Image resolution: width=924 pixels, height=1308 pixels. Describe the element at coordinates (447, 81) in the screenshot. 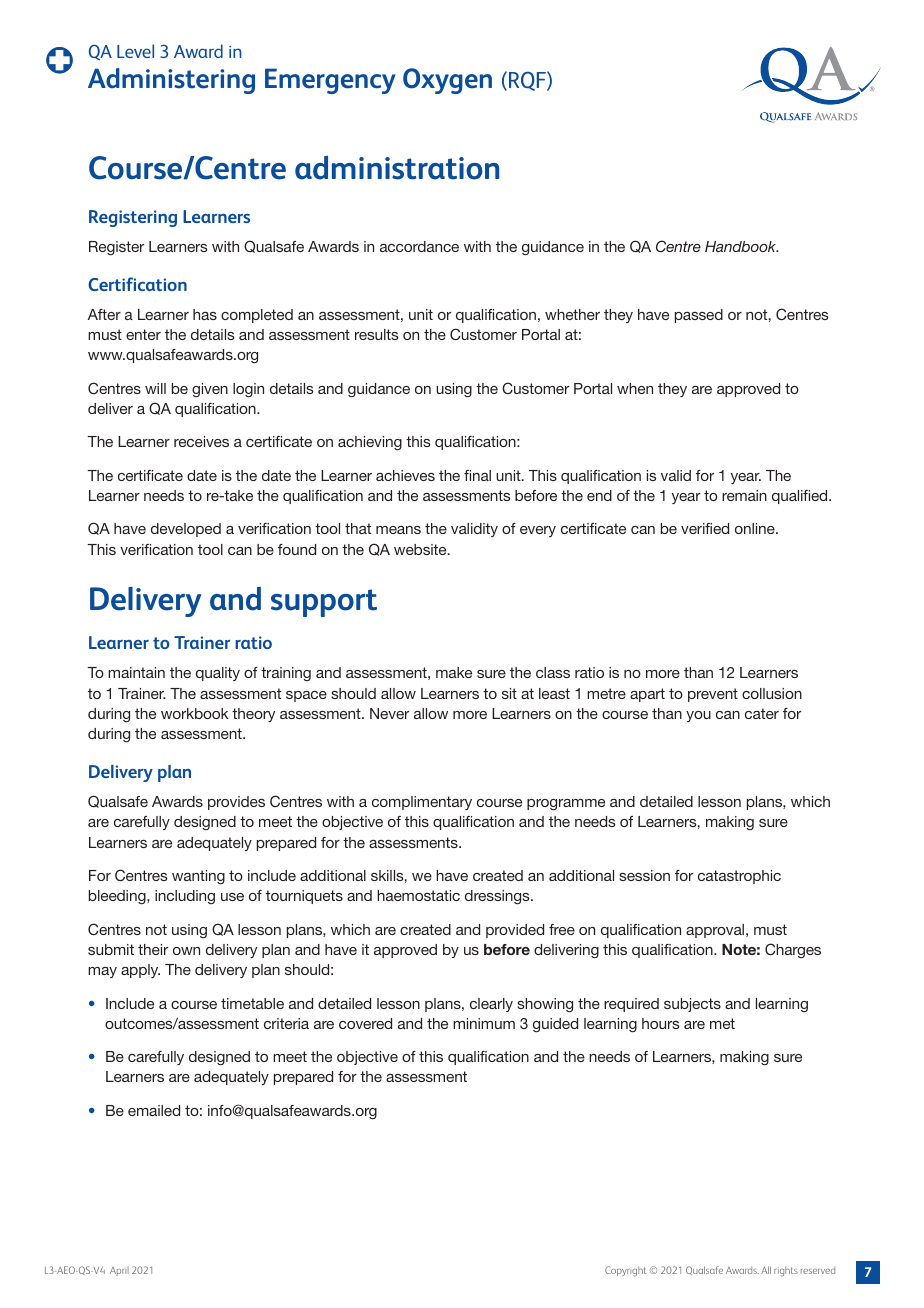

I see `Oxygen` at that location.
